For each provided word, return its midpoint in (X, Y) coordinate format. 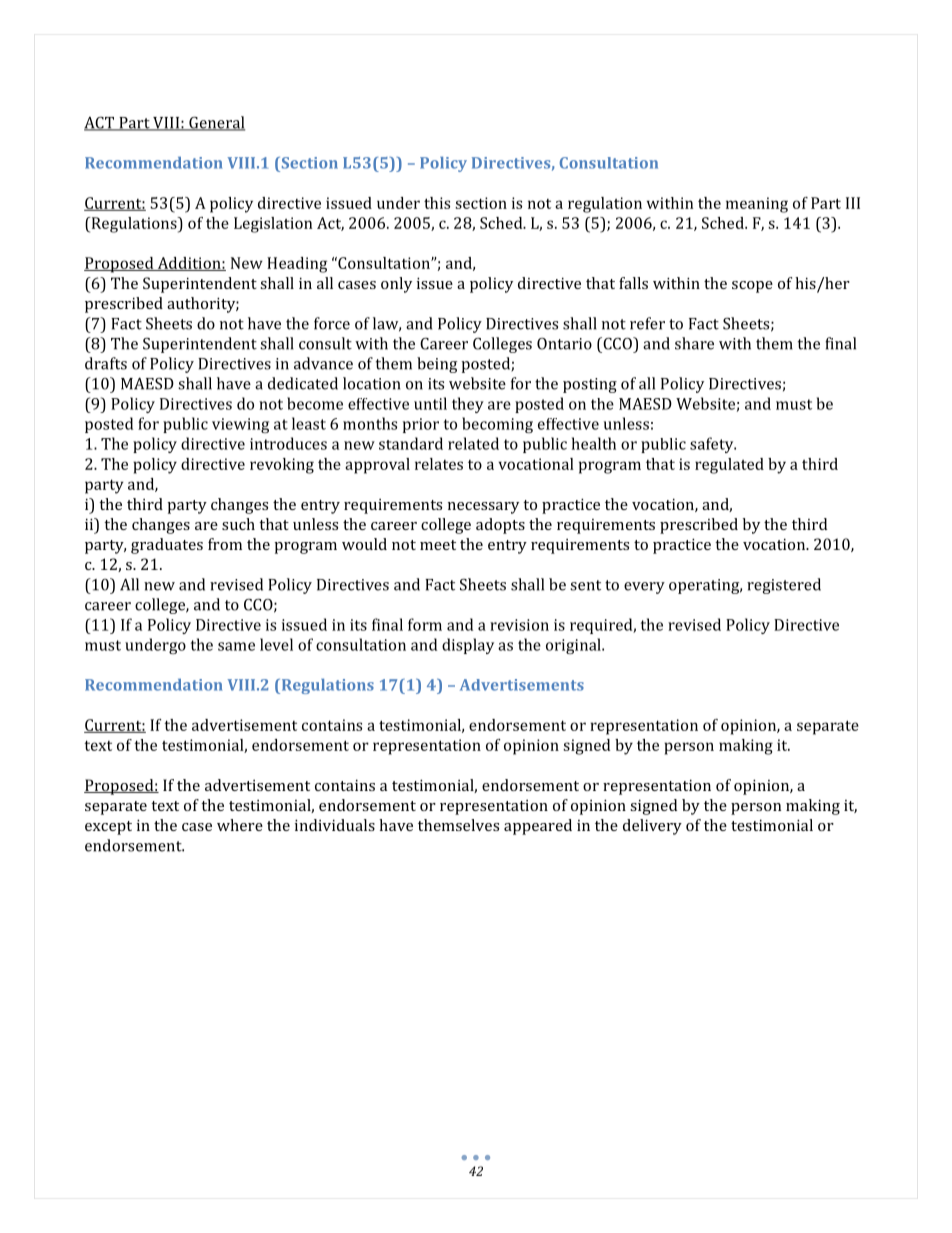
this (437, 203)
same (236, 646)
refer (647, 323)
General (216, 123)
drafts (106, 363)
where (240, 825)
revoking (282, 466)
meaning (757, 205)
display (468, 646)
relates (439, 464)
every (644, 588)
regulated (729, 466)
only (396, 285)
